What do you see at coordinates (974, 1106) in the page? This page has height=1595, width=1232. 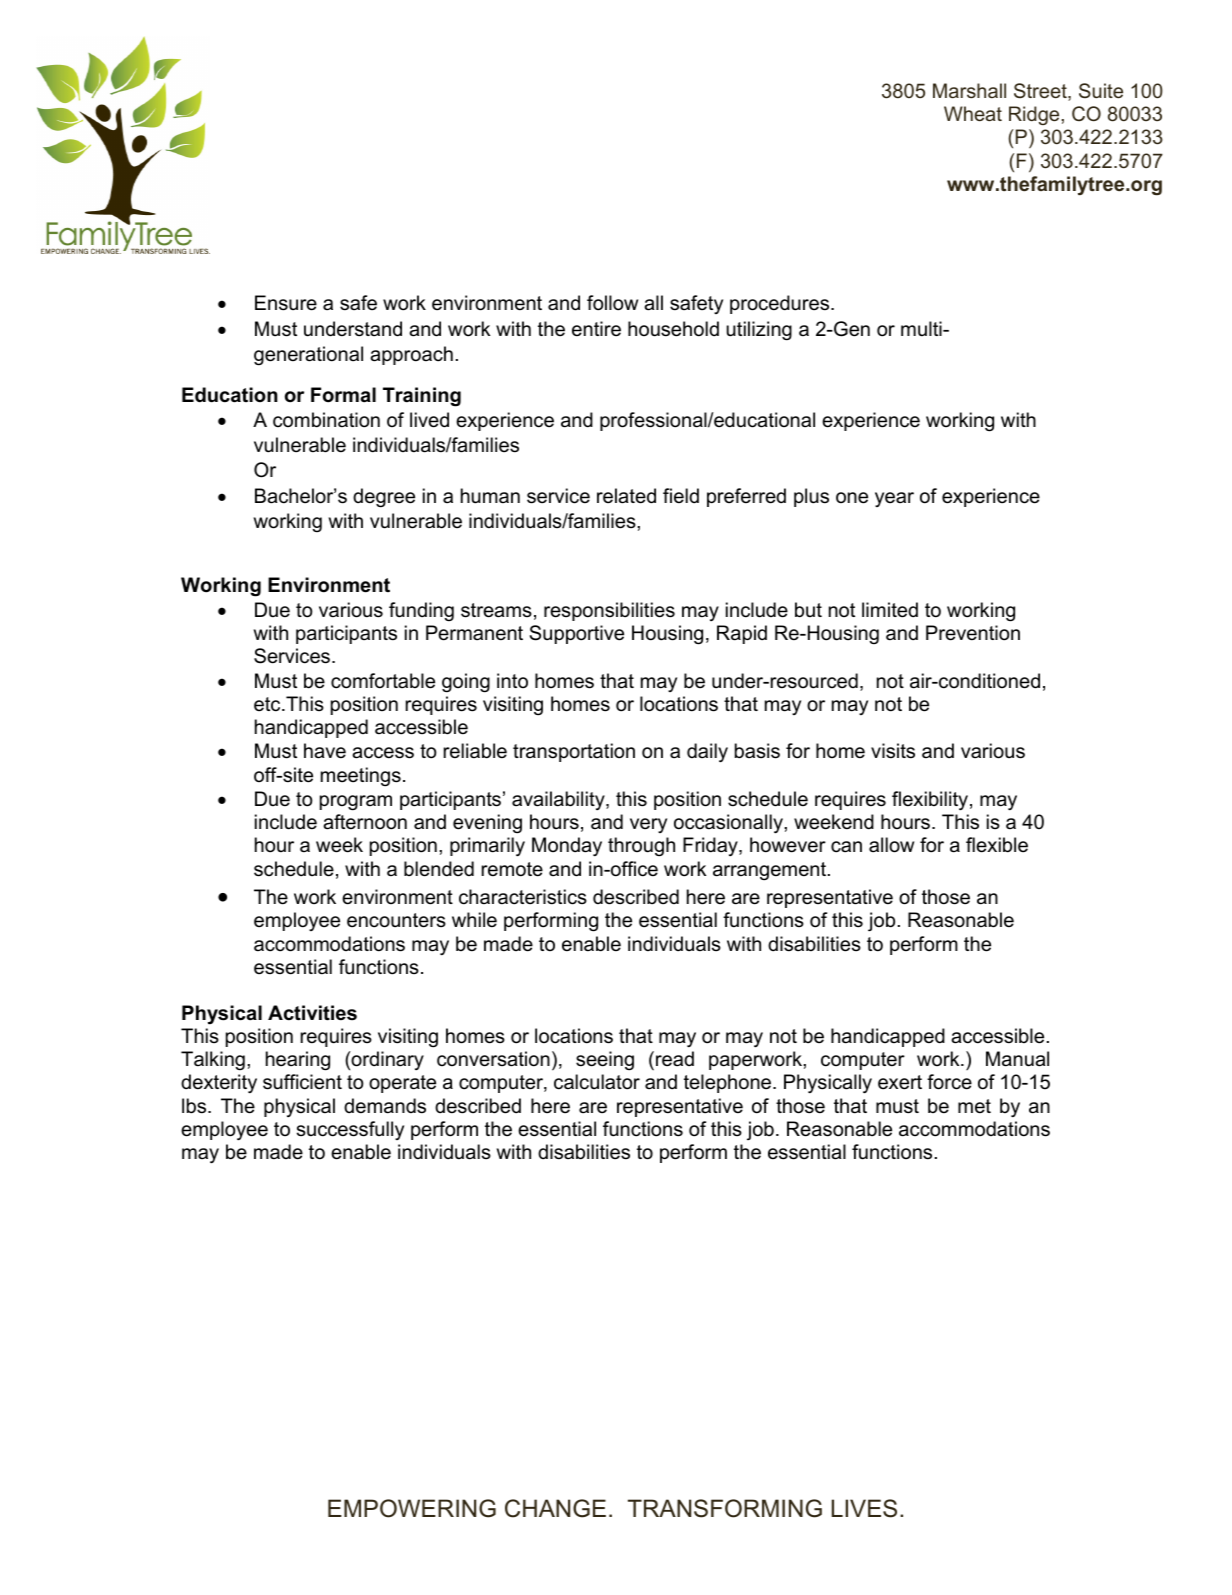 I see `met` at bounding box center [974, 1106].
